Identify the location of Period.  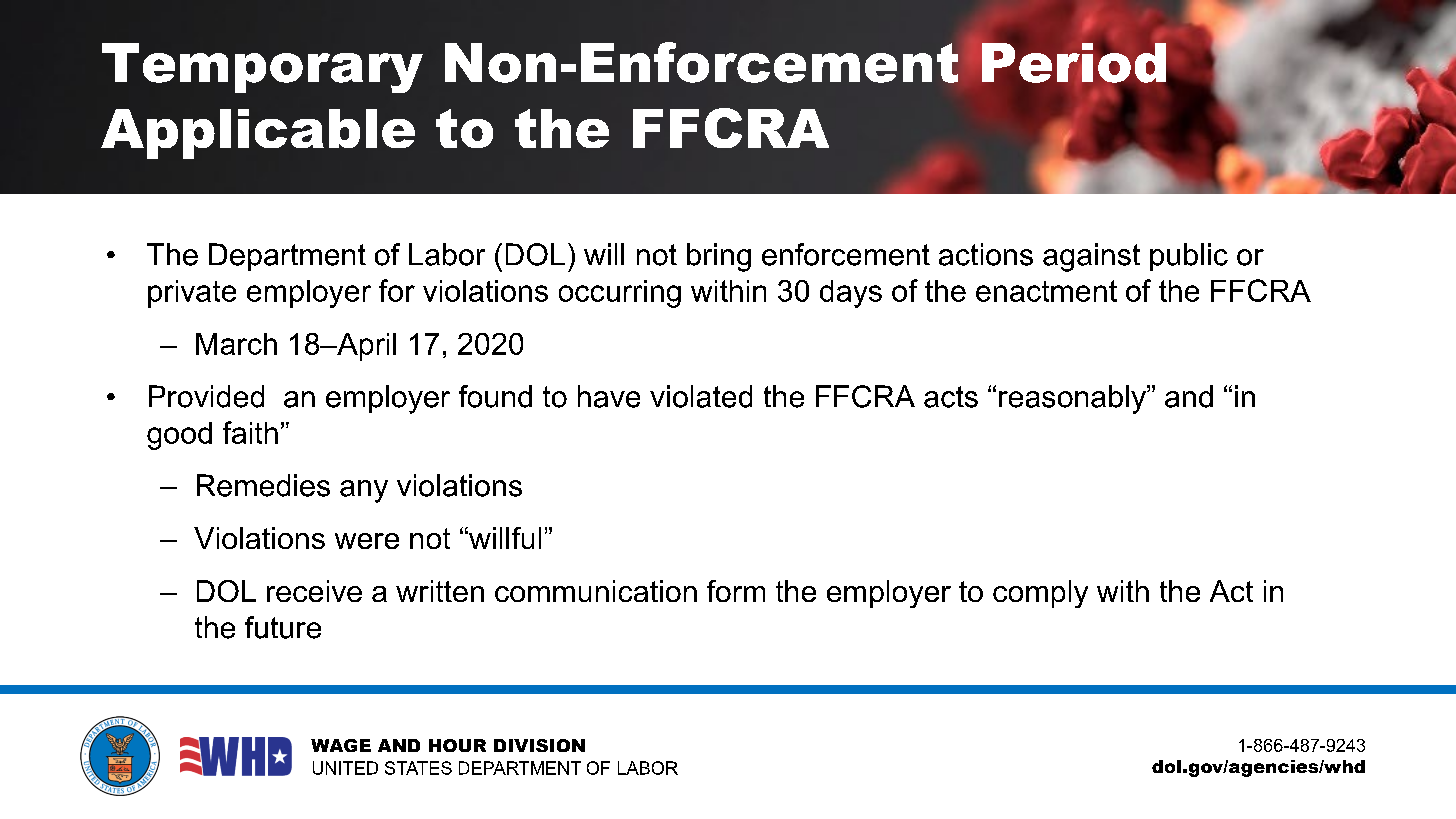
(1074, 63).
